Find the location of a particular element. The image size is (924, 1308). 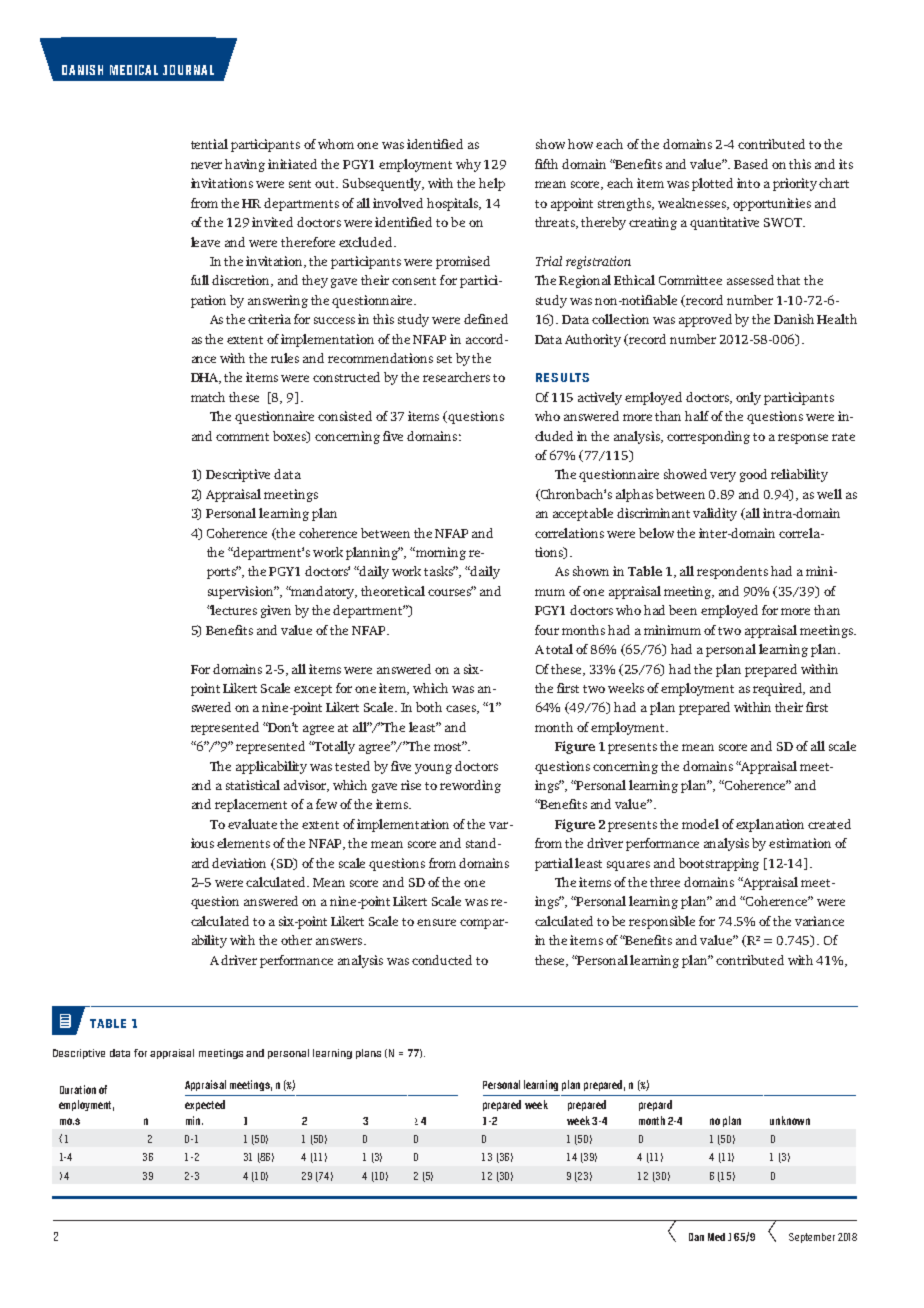

why is located at coordinates (468, 165).
